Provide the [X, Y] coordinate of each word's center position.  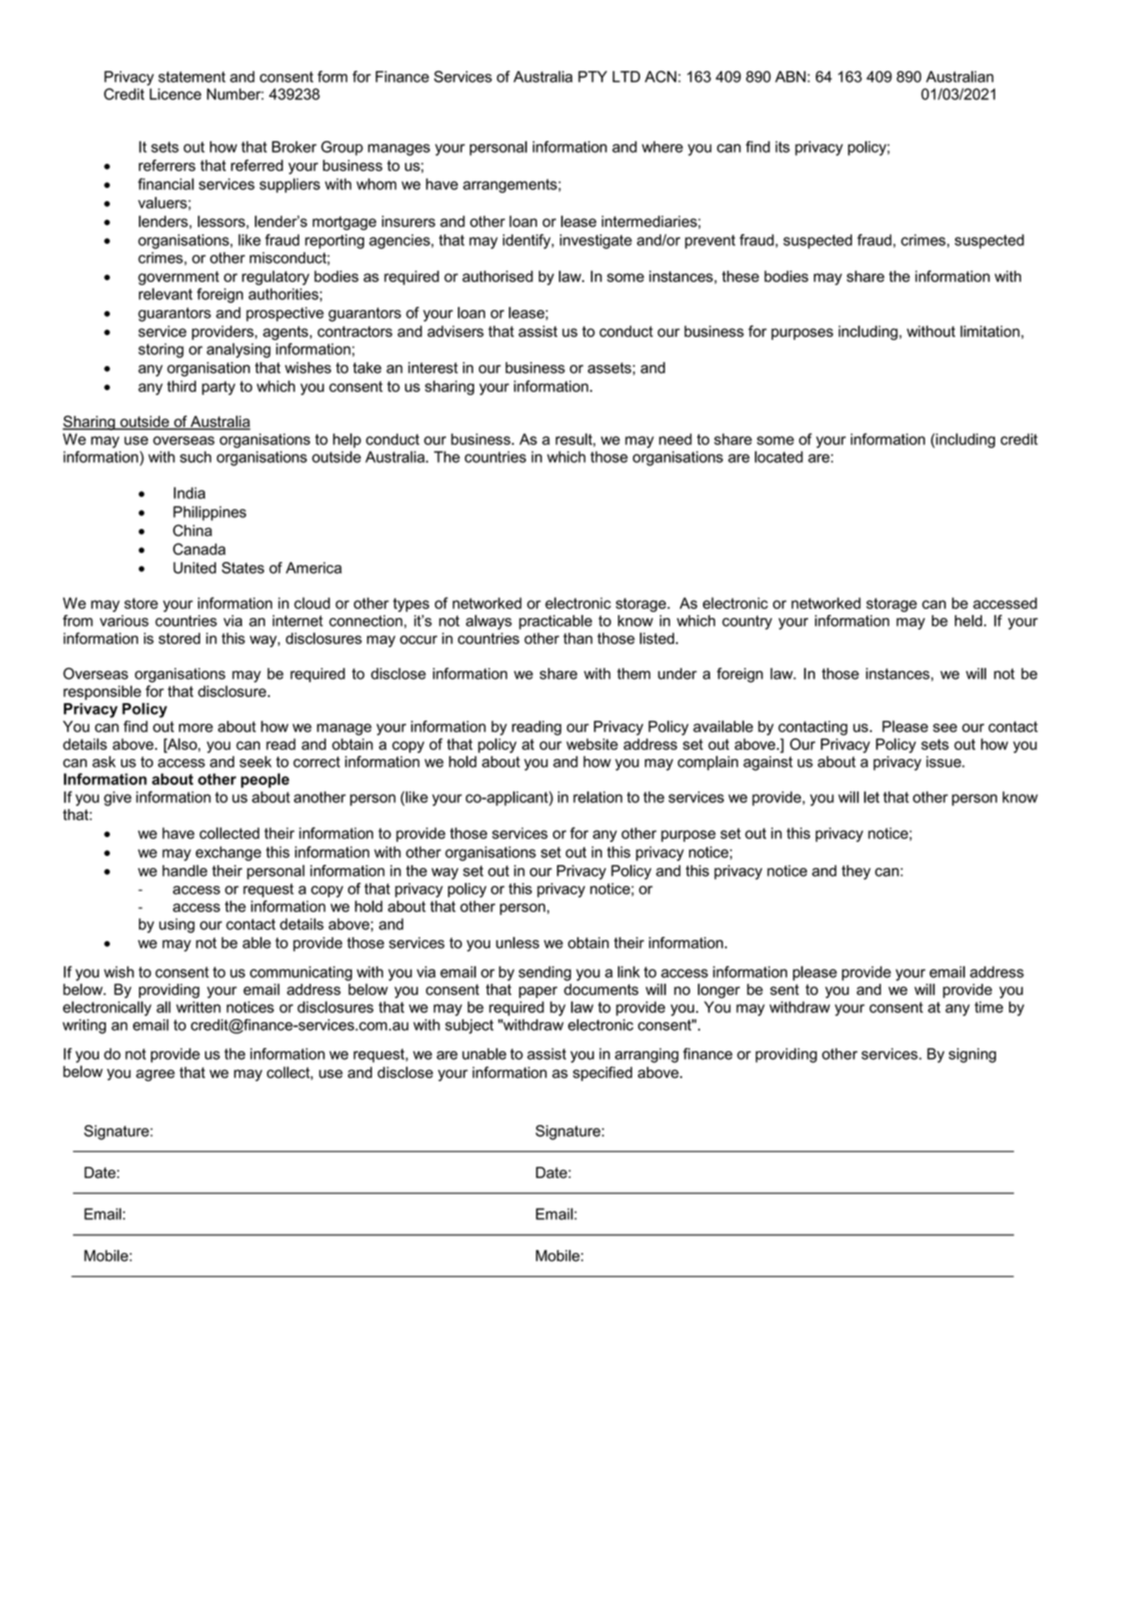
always [489, 622]
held [968, 621]
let [871, 797]
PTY [592, 76]
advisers [455, 331]
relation [597, 797]
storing [161, 350]
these [740, 276]
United [194, 568]
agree [155, 1075]
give [118, 798]
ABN [790, 76]
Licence [175, 94]
